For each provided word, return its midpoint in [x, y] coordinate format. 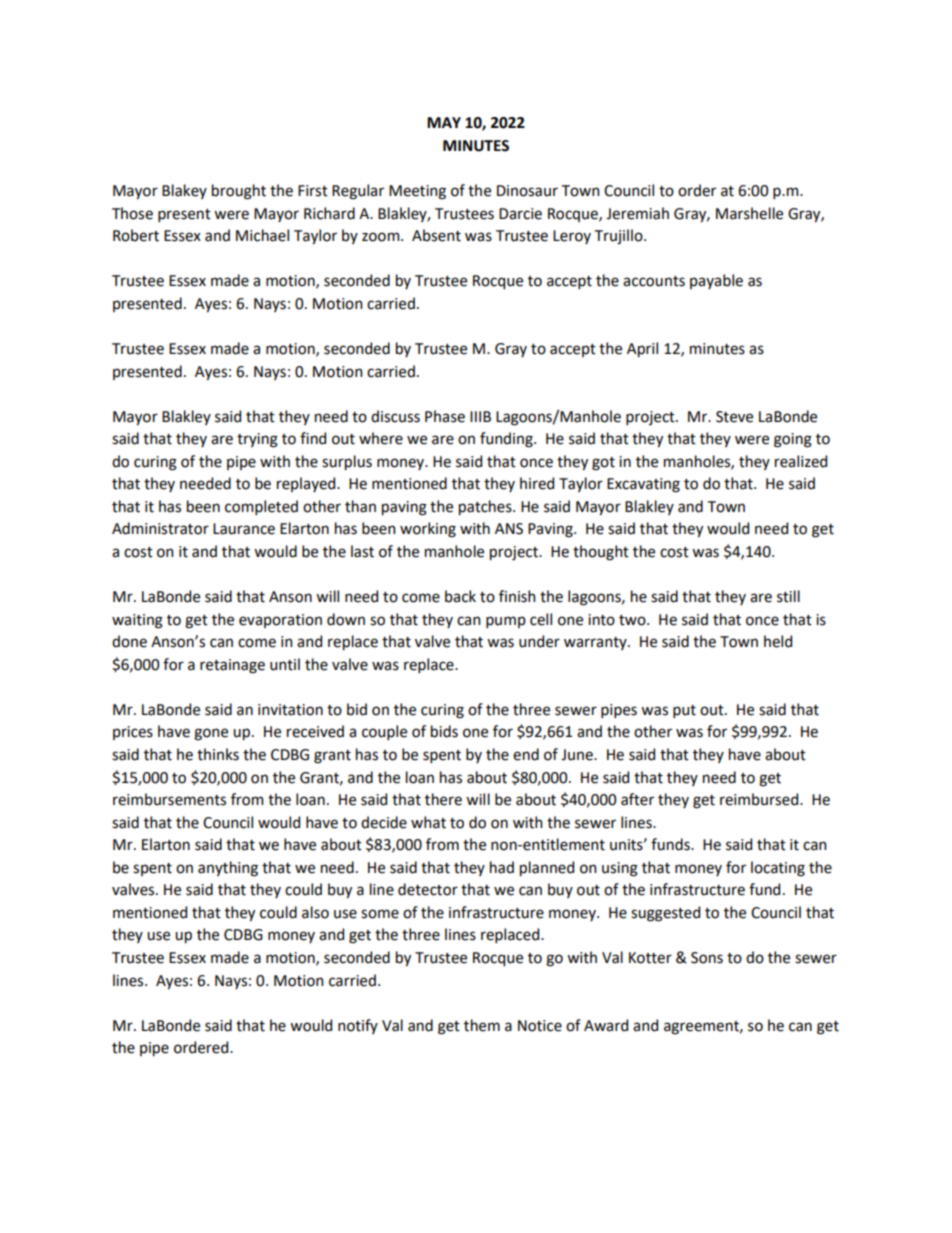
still [788, 596]
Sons [707, 958]
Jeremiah [637, 213]
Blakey [184, 191]
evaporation [280, 621]
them [482, 1025]
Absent [436, 235]
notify [358, 1026]
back [460, 596]
